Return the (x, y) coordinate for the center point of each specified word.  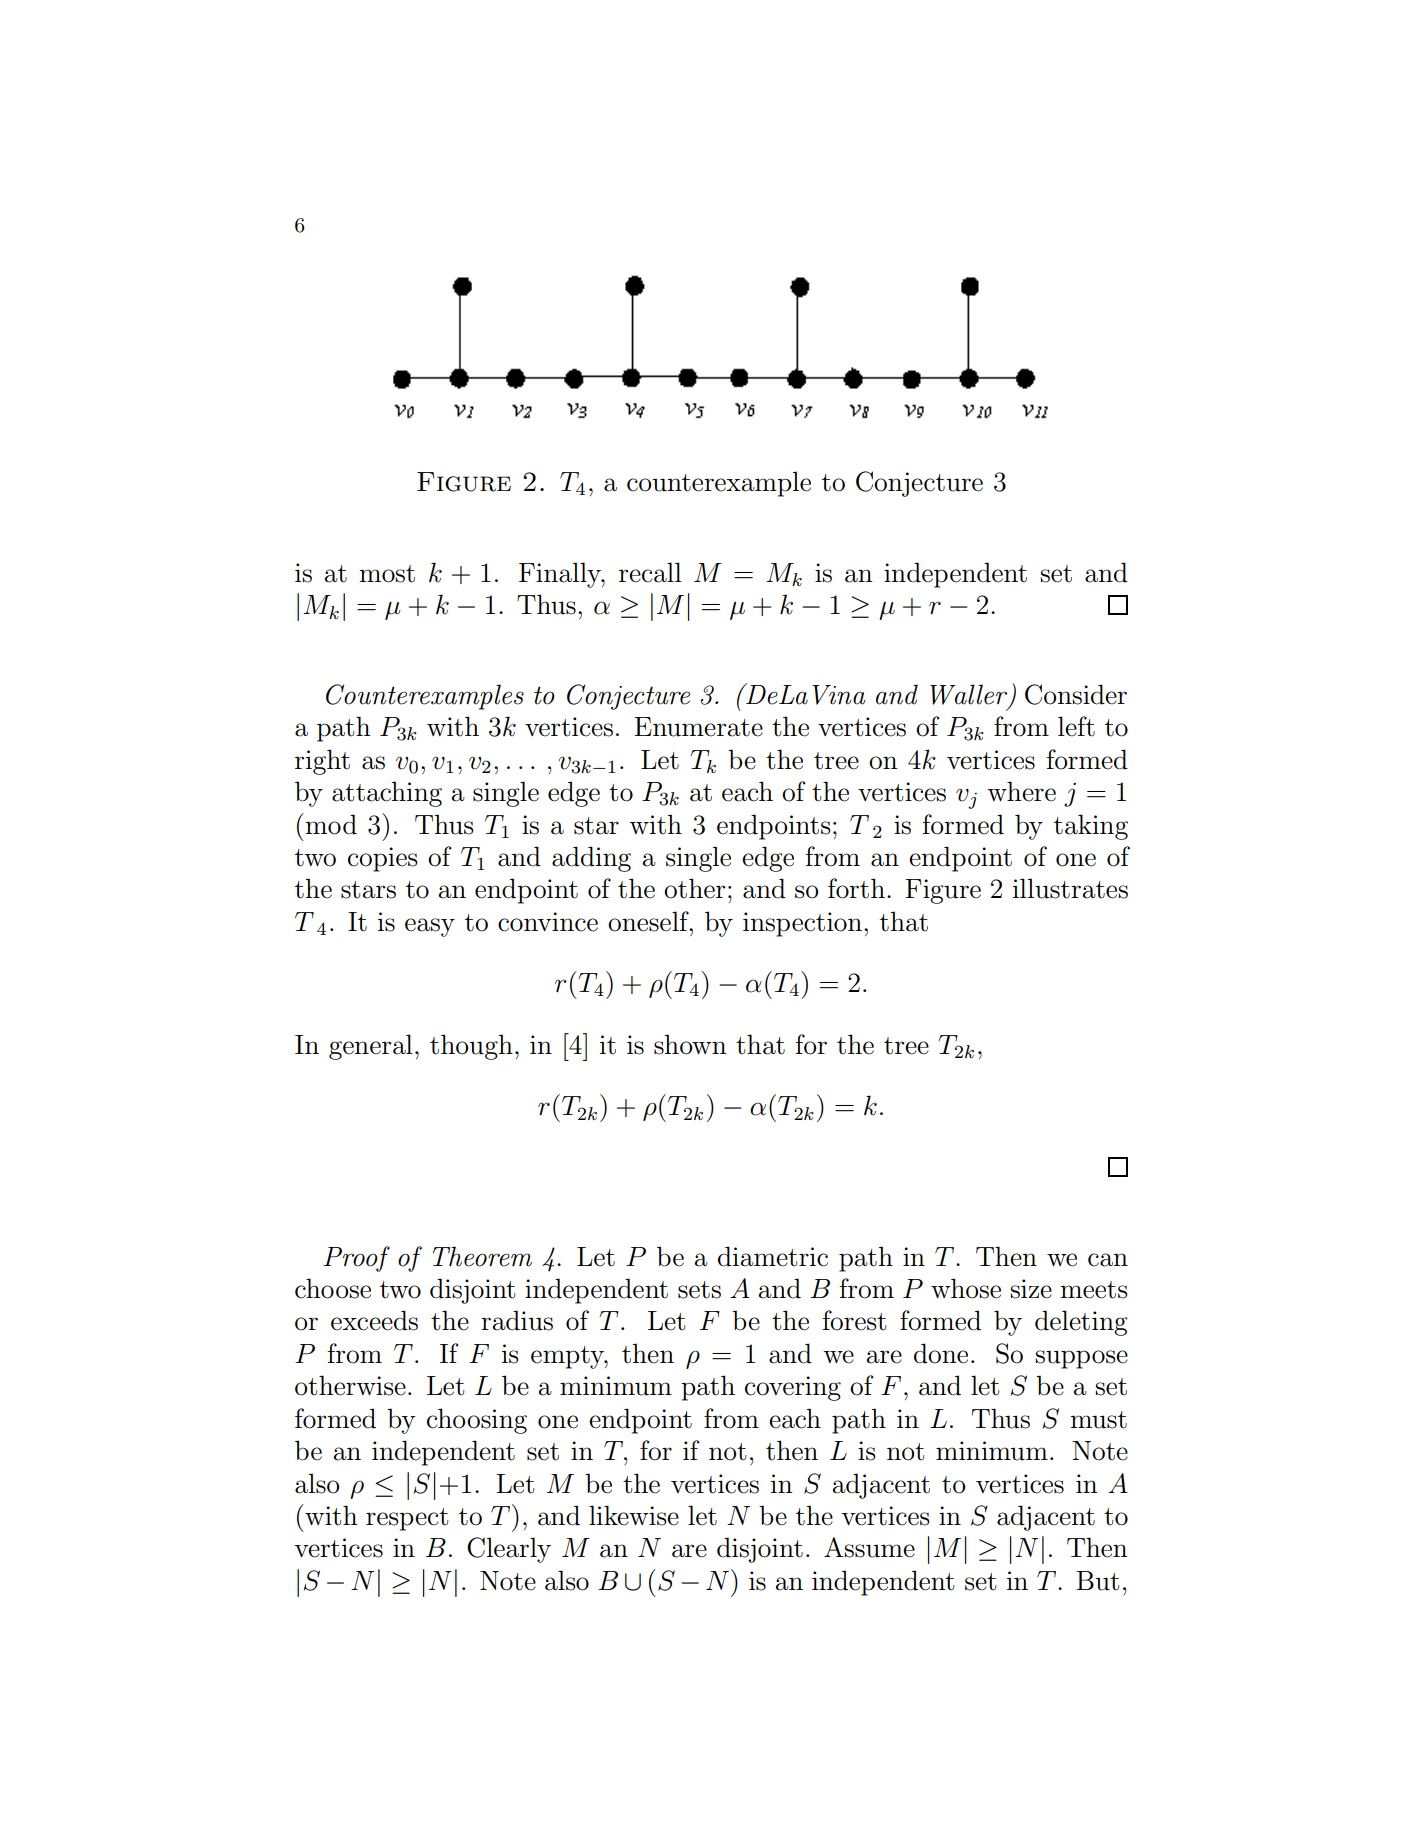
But (1097, 1581)
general (371, 1047)
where (1021, 791)
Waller (970, 695)
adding (591, 859)
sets (699, 1290)
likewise (634, 1515)
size (1031, 1289)
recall (650, 572)
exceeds (374, 1320)
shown (690, 1044)
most (387, 574)
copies (383, 859)
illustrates (1070, 888)
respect (407, 1519)
